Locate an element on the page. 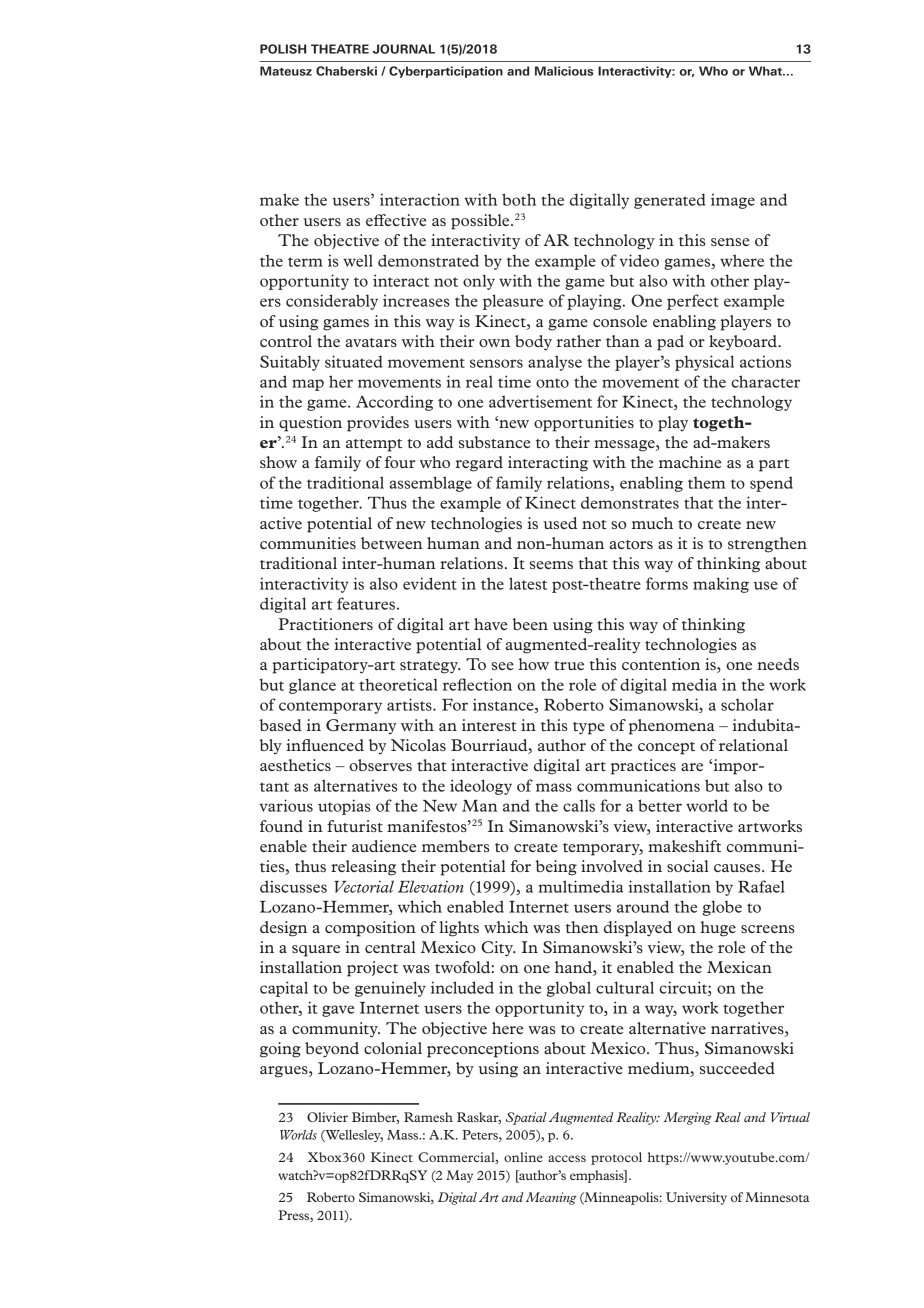 The height and width of the document is (1308, 924). online is located at coordinates (523, 1157).
